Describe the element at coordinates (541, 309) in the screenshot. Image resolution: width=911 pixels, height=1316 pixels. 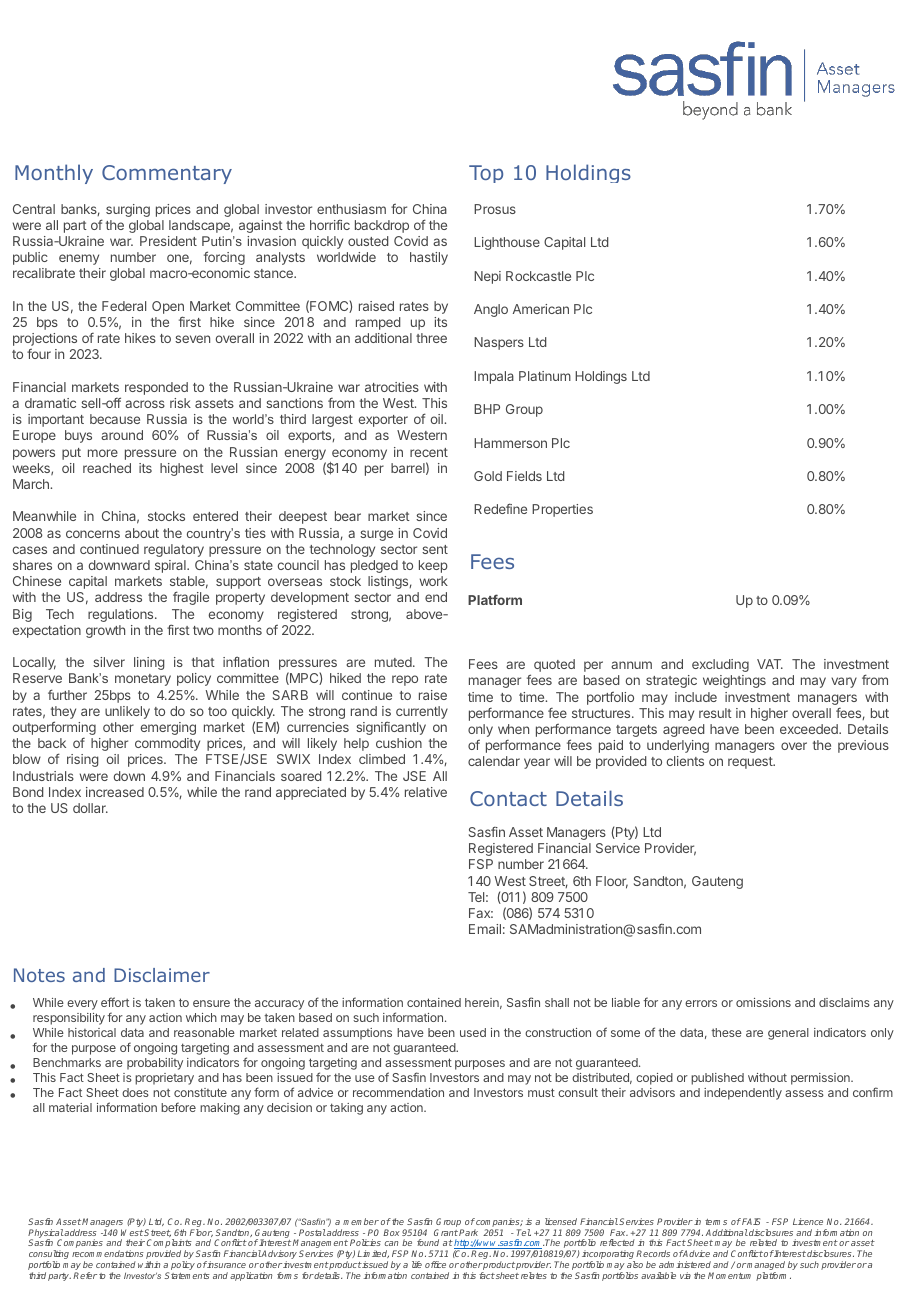
I see `American` at that location.
